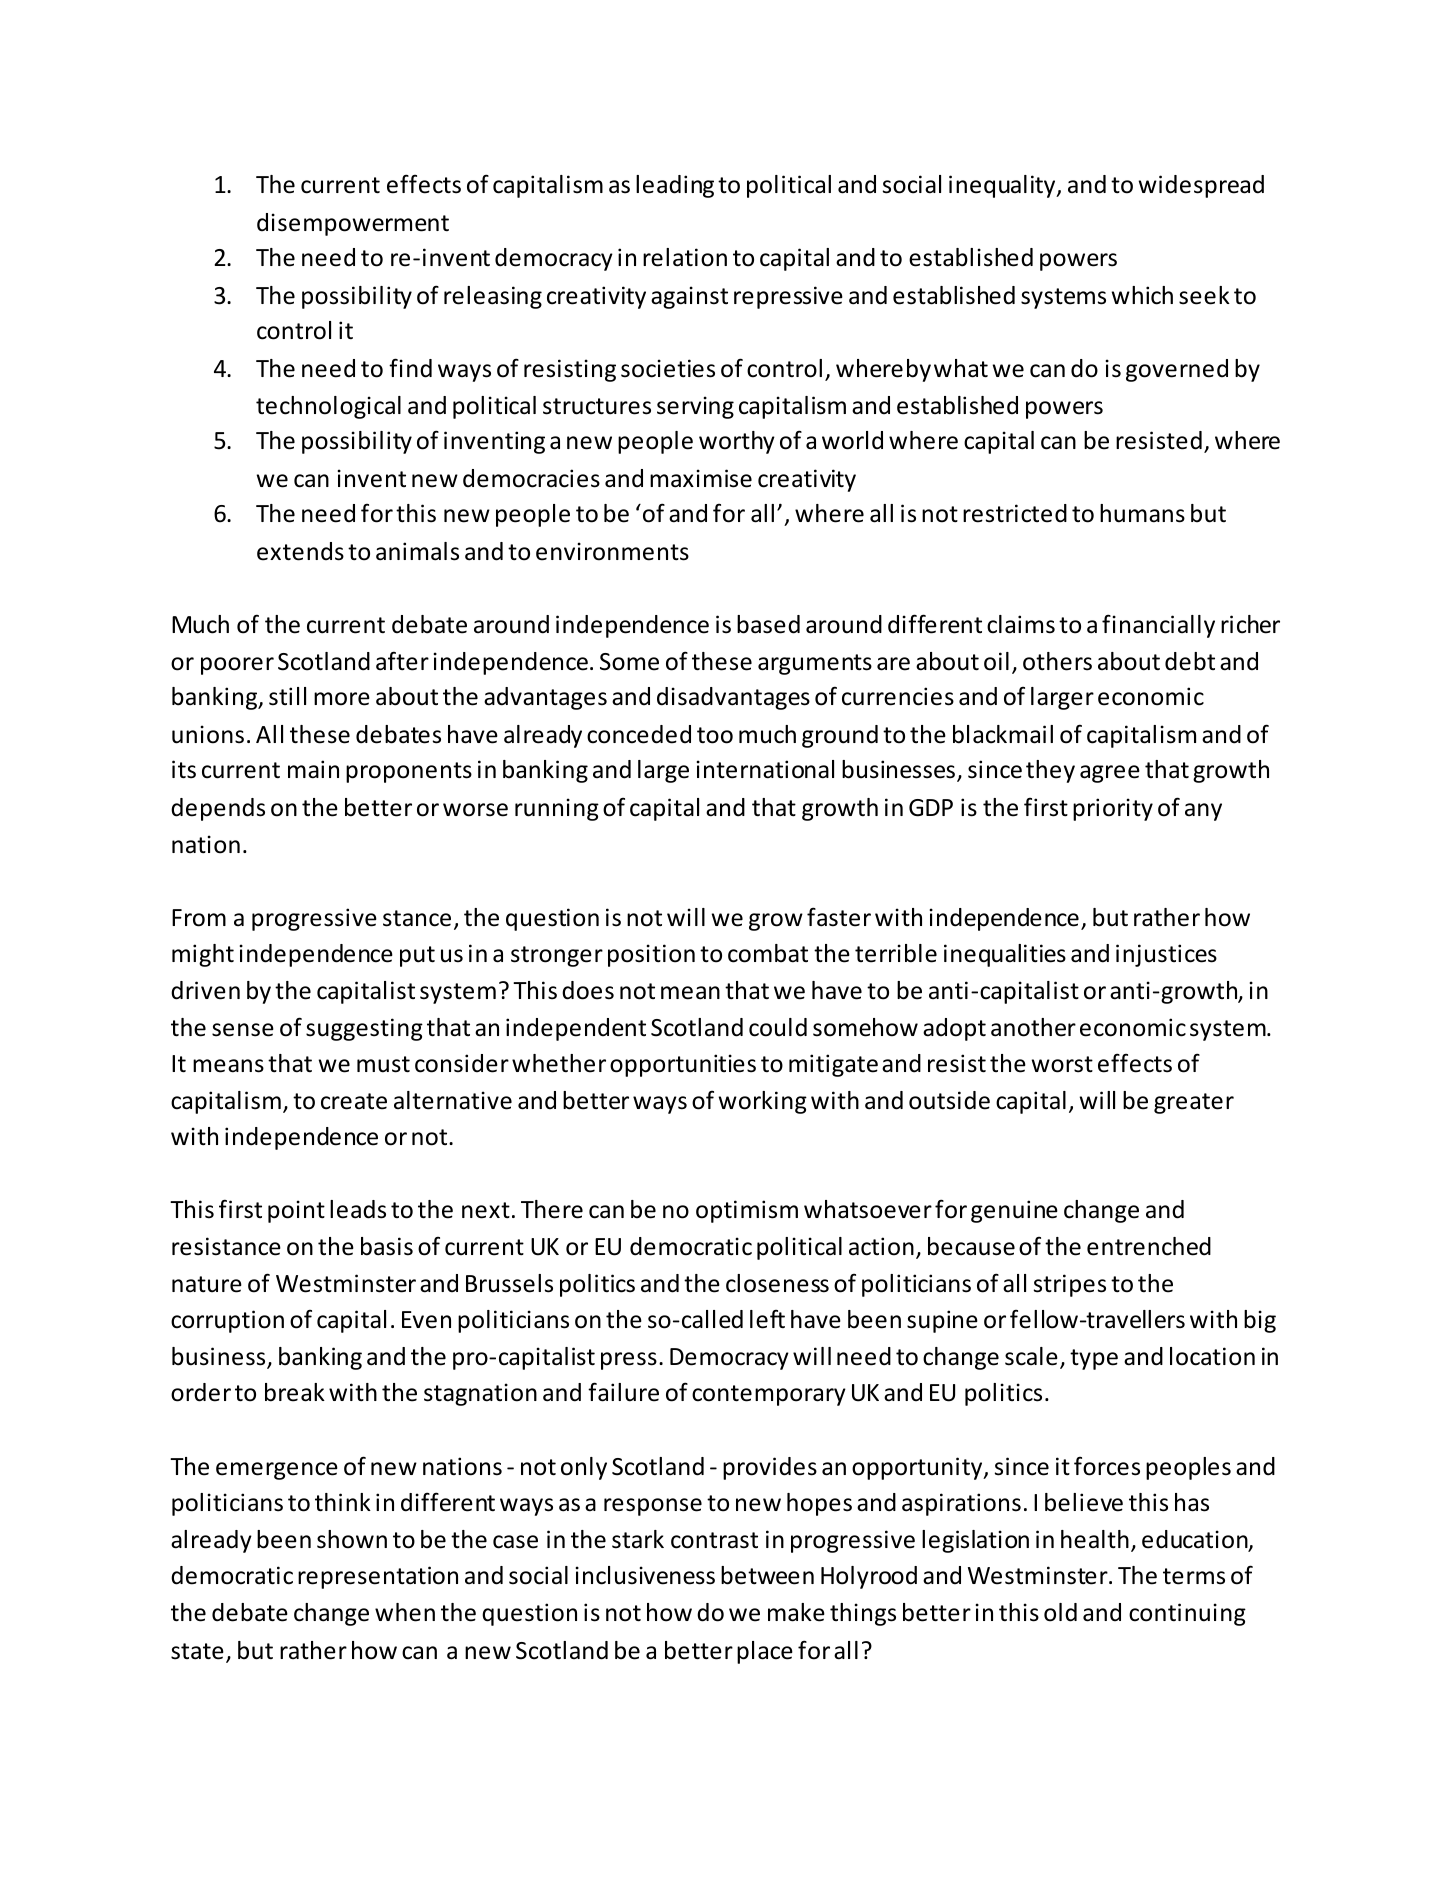 The image size is (1451, 1878). I want to click on debt, so click(1190, 661).
